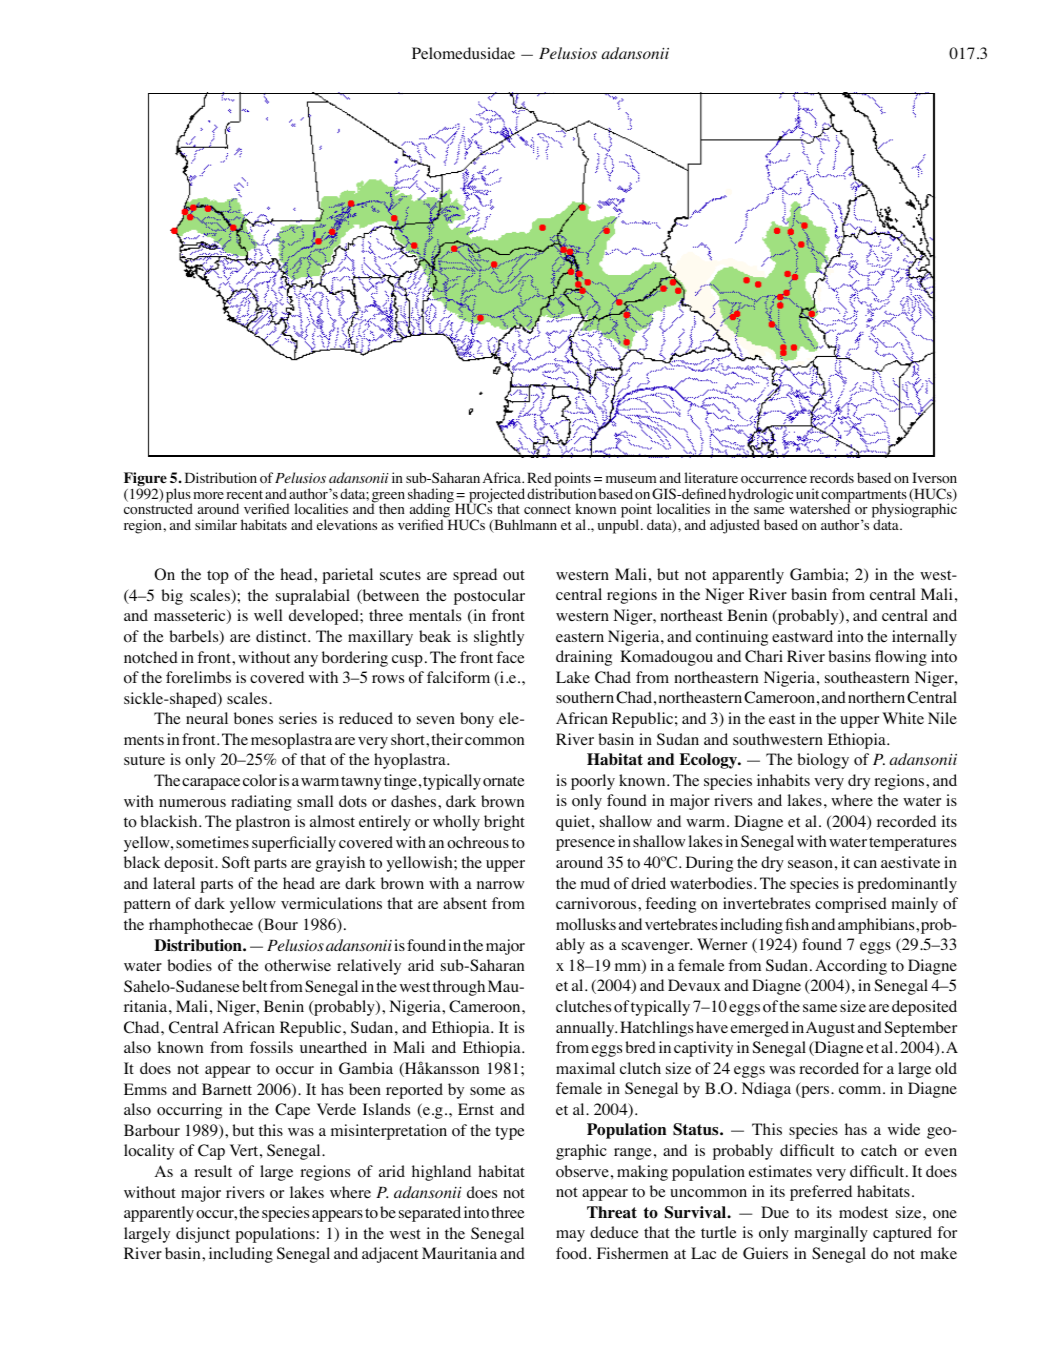  Describe the element at coordinates (831, 1234) in the screenshot. I see `marginally` at that location.
